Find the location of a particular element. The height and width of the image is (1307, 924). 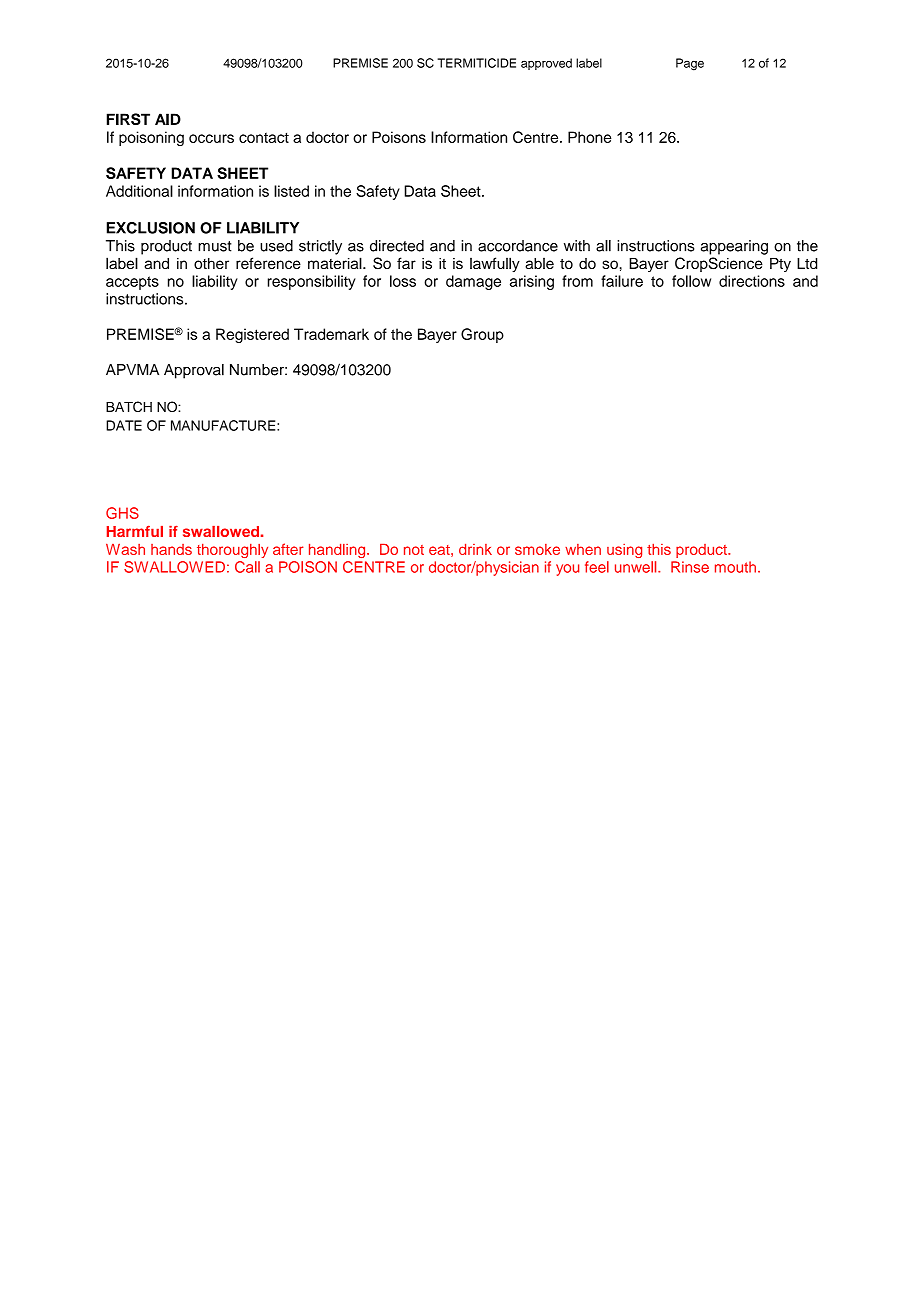

accordance is located at coordinates (518, 246).
